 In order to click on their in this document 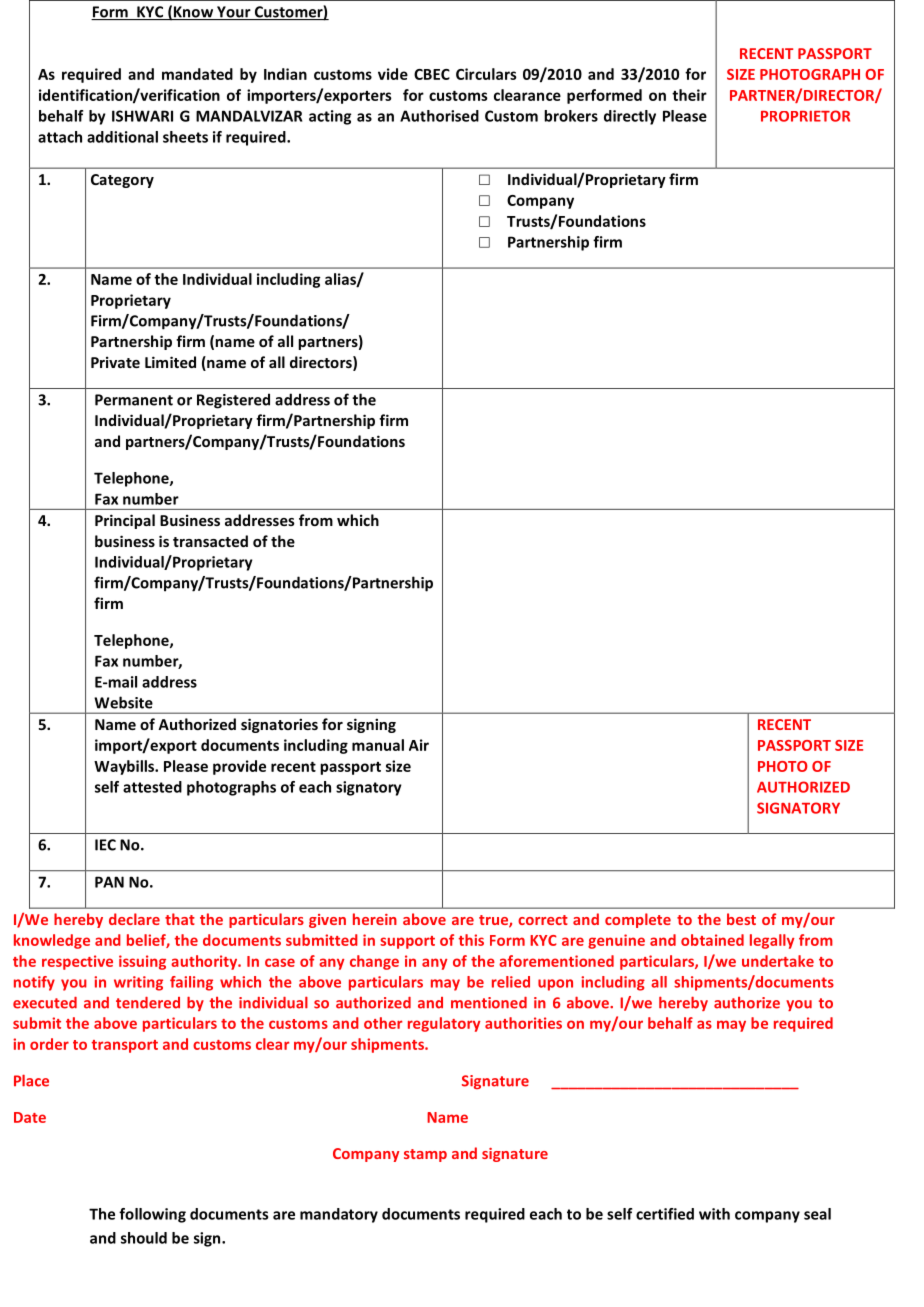, I will do `click(689, 95)`.
